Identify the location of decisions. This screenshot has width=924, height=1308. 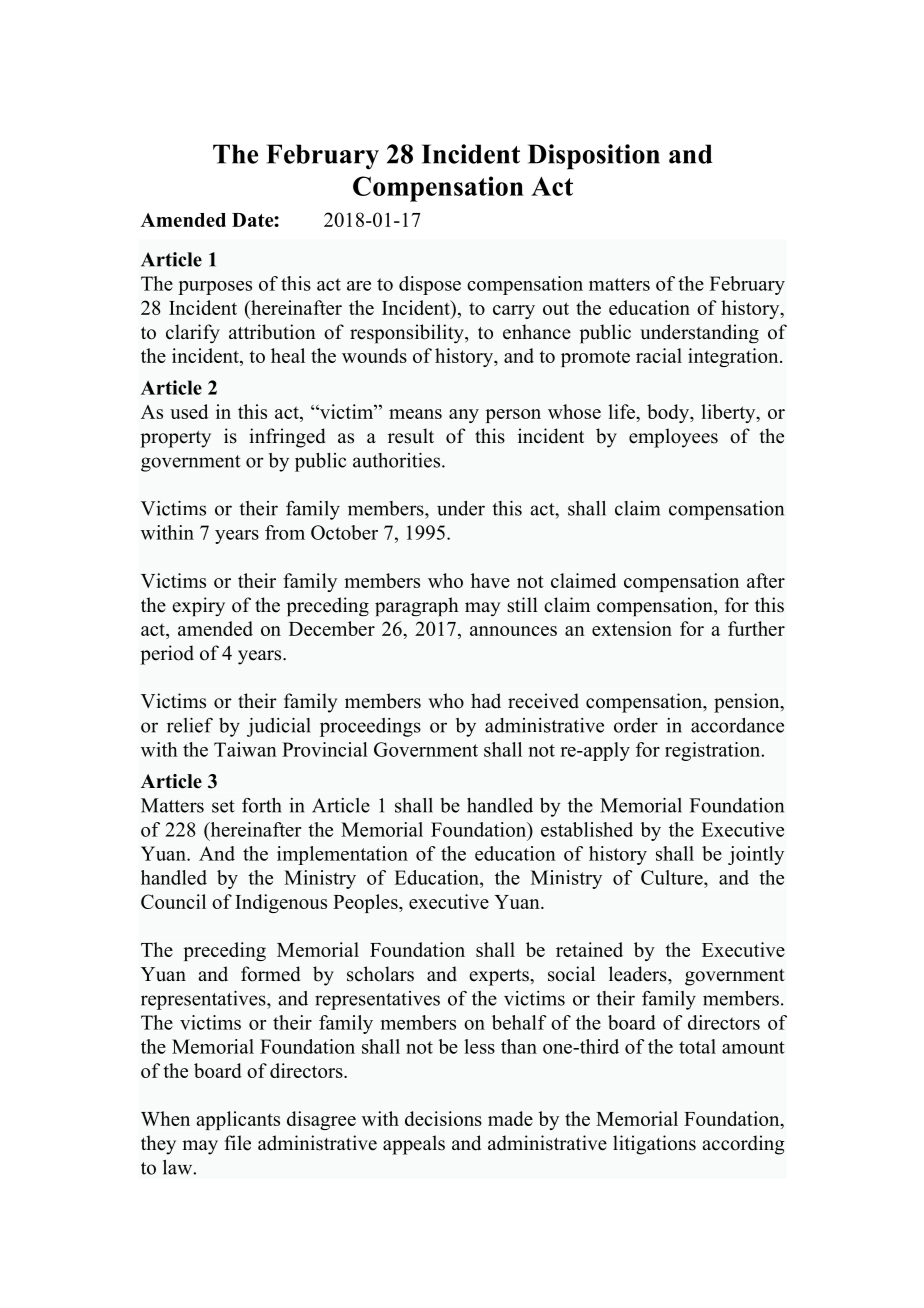
(443, 1118).
